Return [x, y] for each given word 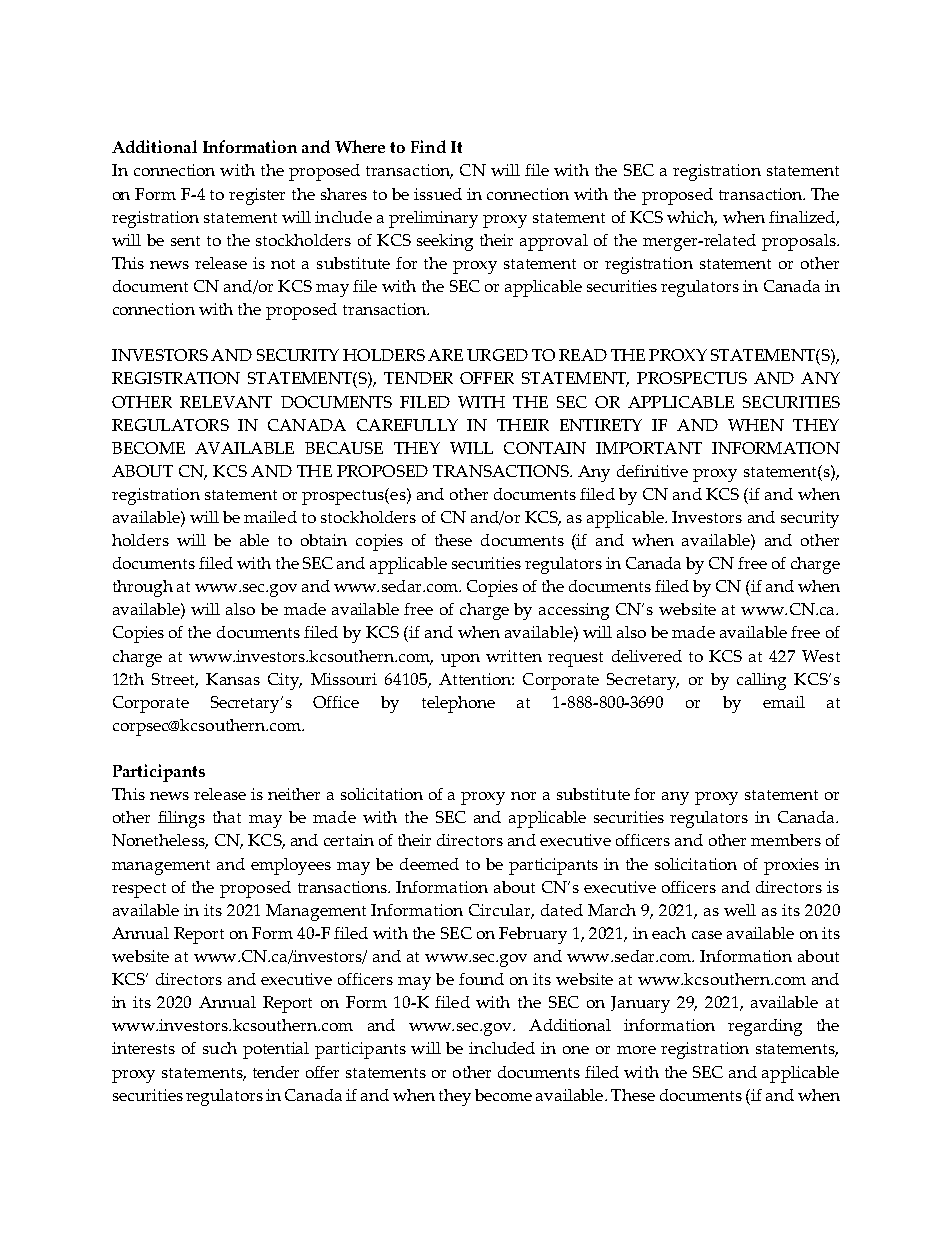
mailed [270, 517]
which [692, 218]
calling [761, 681]
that [227, 817]
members [786, 840]
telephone [458, 704]
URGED [497, 355]
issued [438, 194]
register [257, 196]
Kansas [233, 679]
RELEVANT [226, 402]
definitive [652, 471]
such [220, 1048]
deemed [429, 864]
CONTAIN [545, 448]
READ [583, 355]
